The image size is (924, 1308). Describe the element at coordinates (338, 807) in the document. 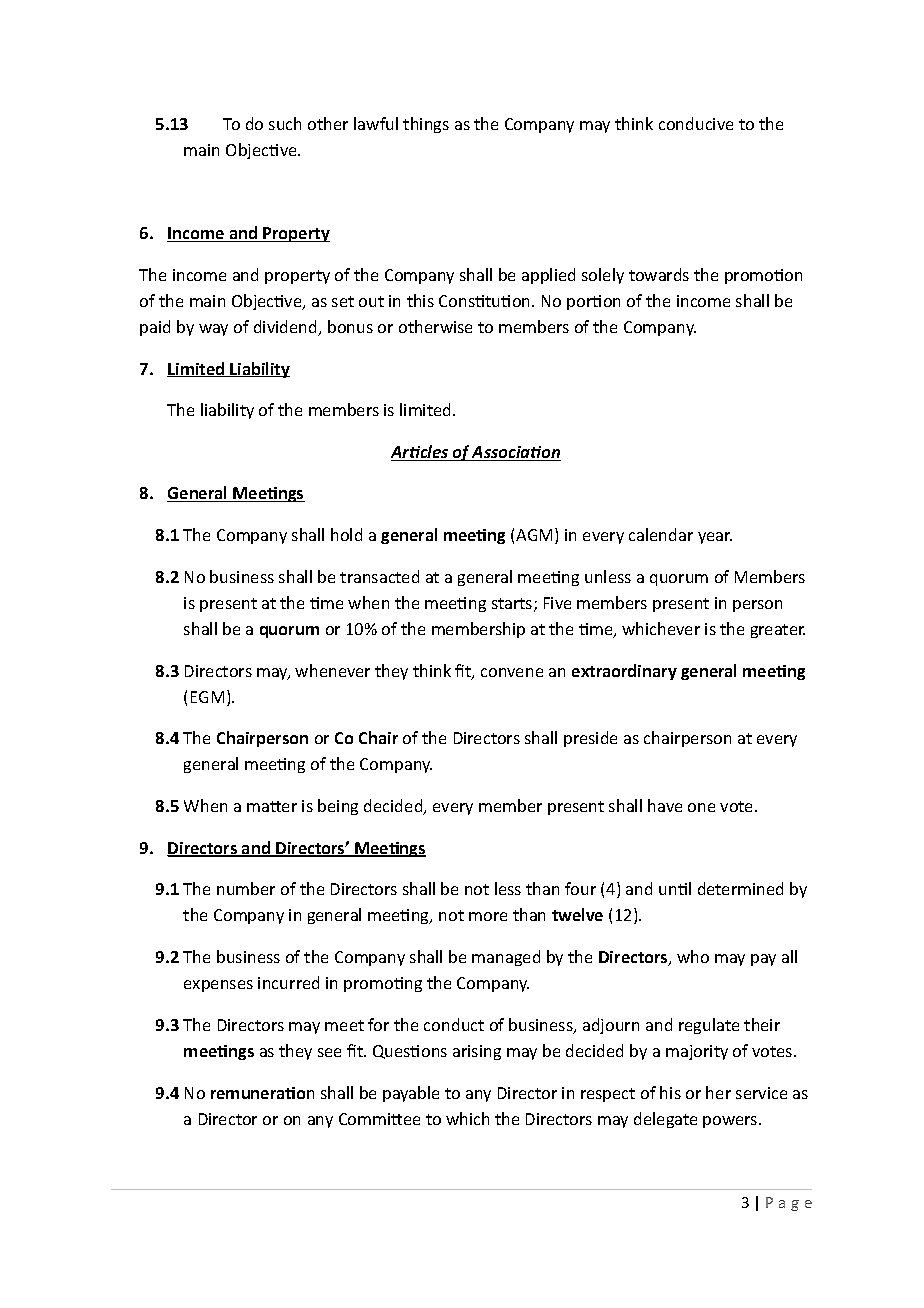

I see `being` at that location.
